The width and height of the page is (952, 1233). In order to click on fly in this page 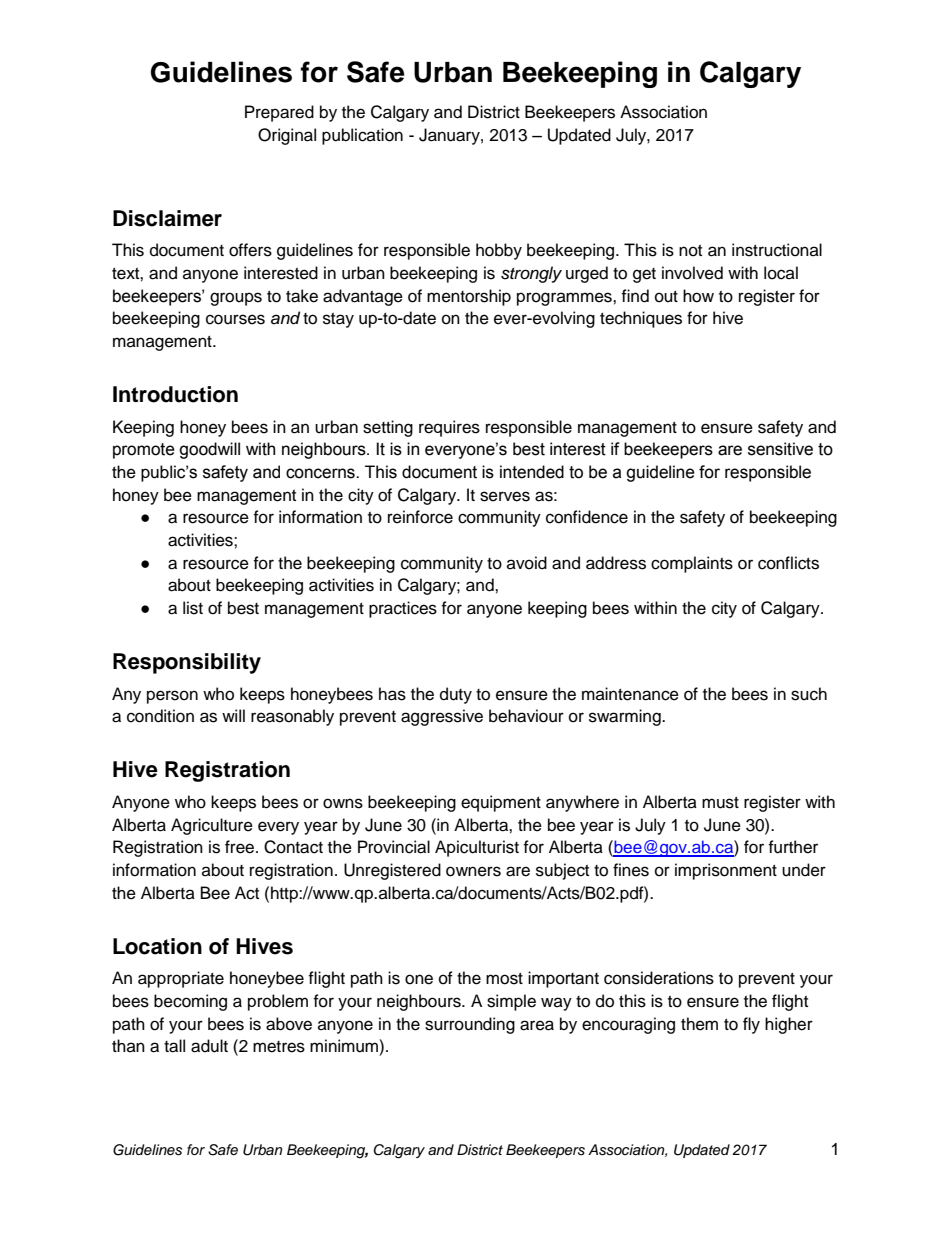, I will do `click(751, 1025)`.
